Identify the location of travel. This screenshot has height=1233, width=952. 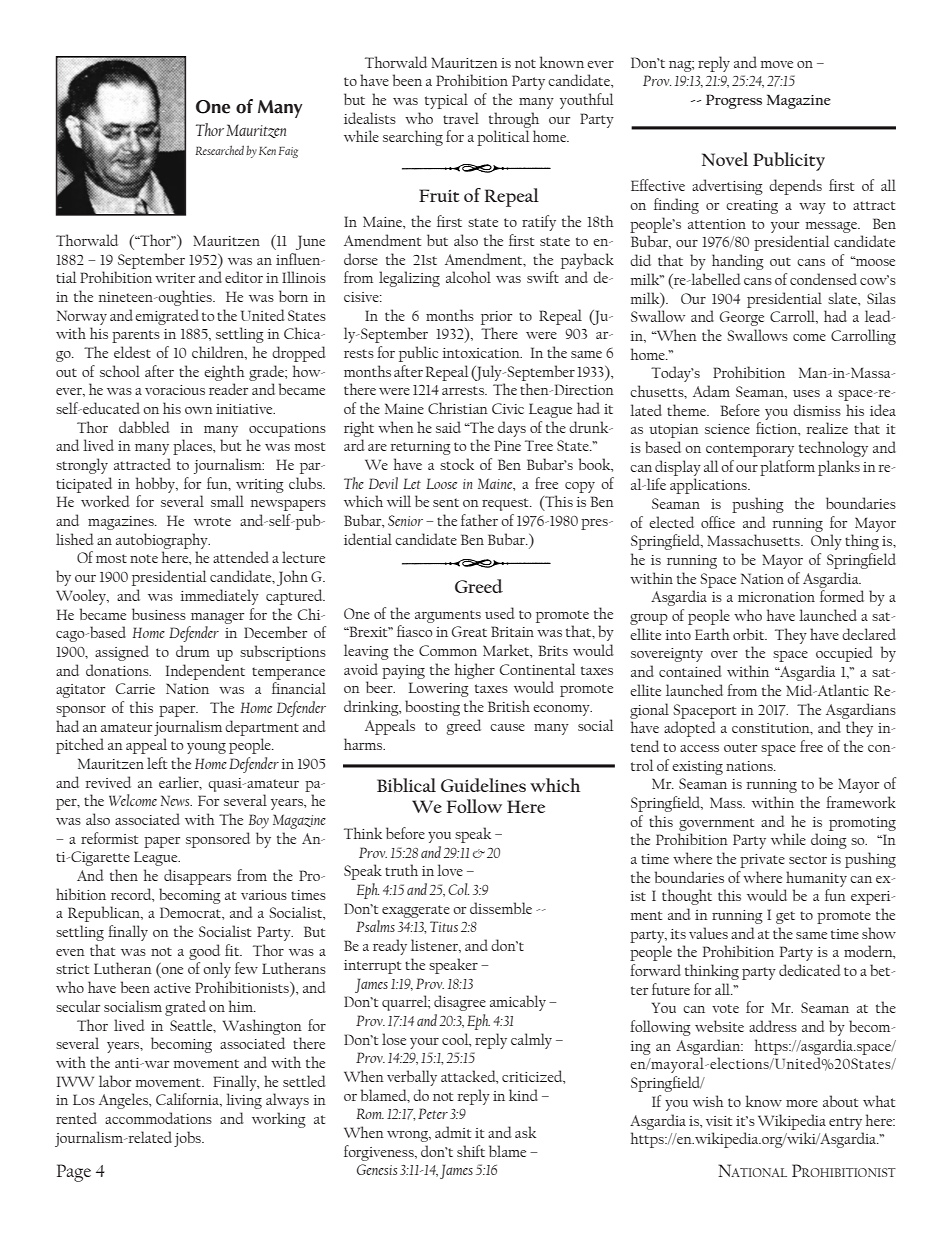
(461, 118).
